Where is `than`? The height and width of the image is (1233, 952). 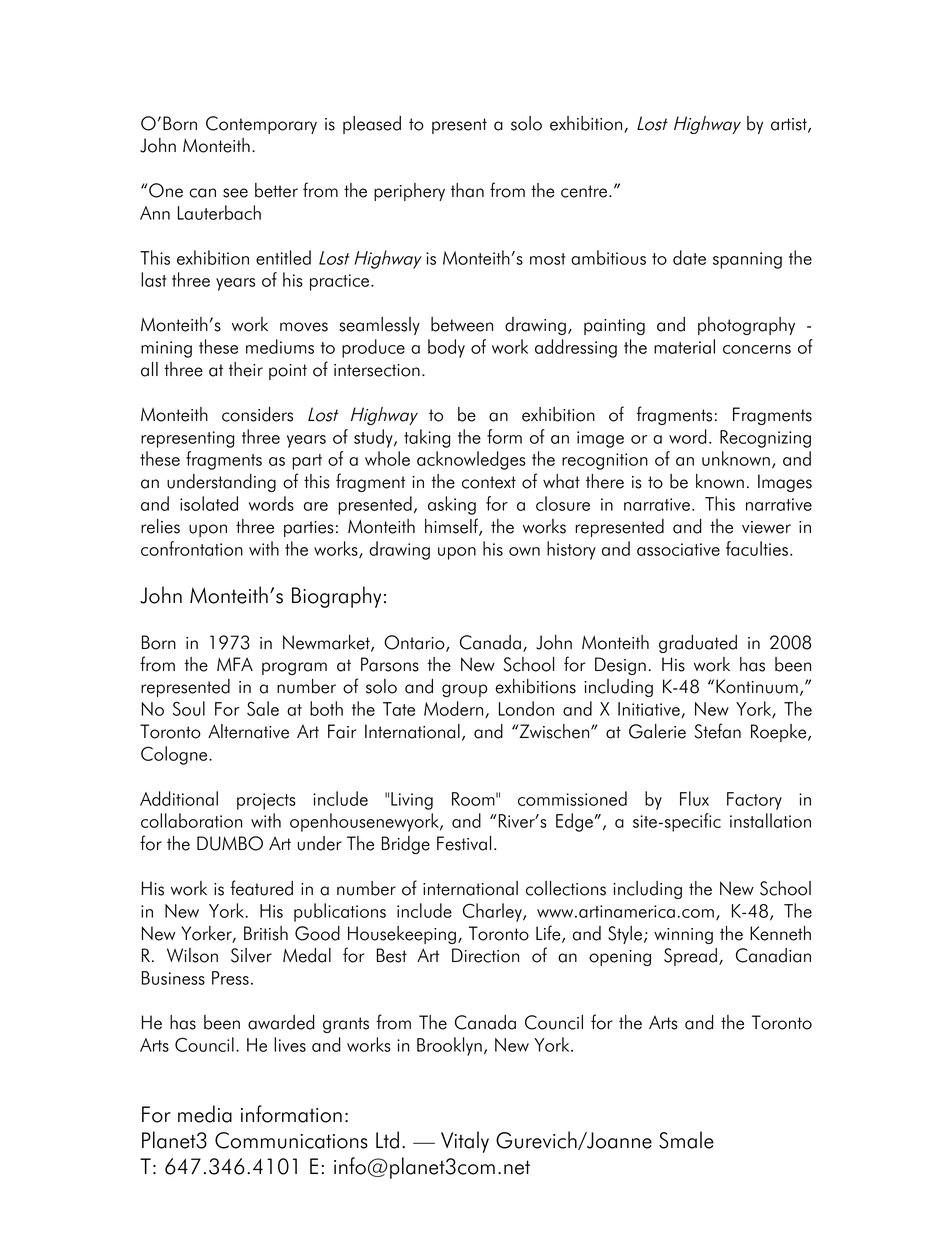 than is located at coordinates (467, 190).
